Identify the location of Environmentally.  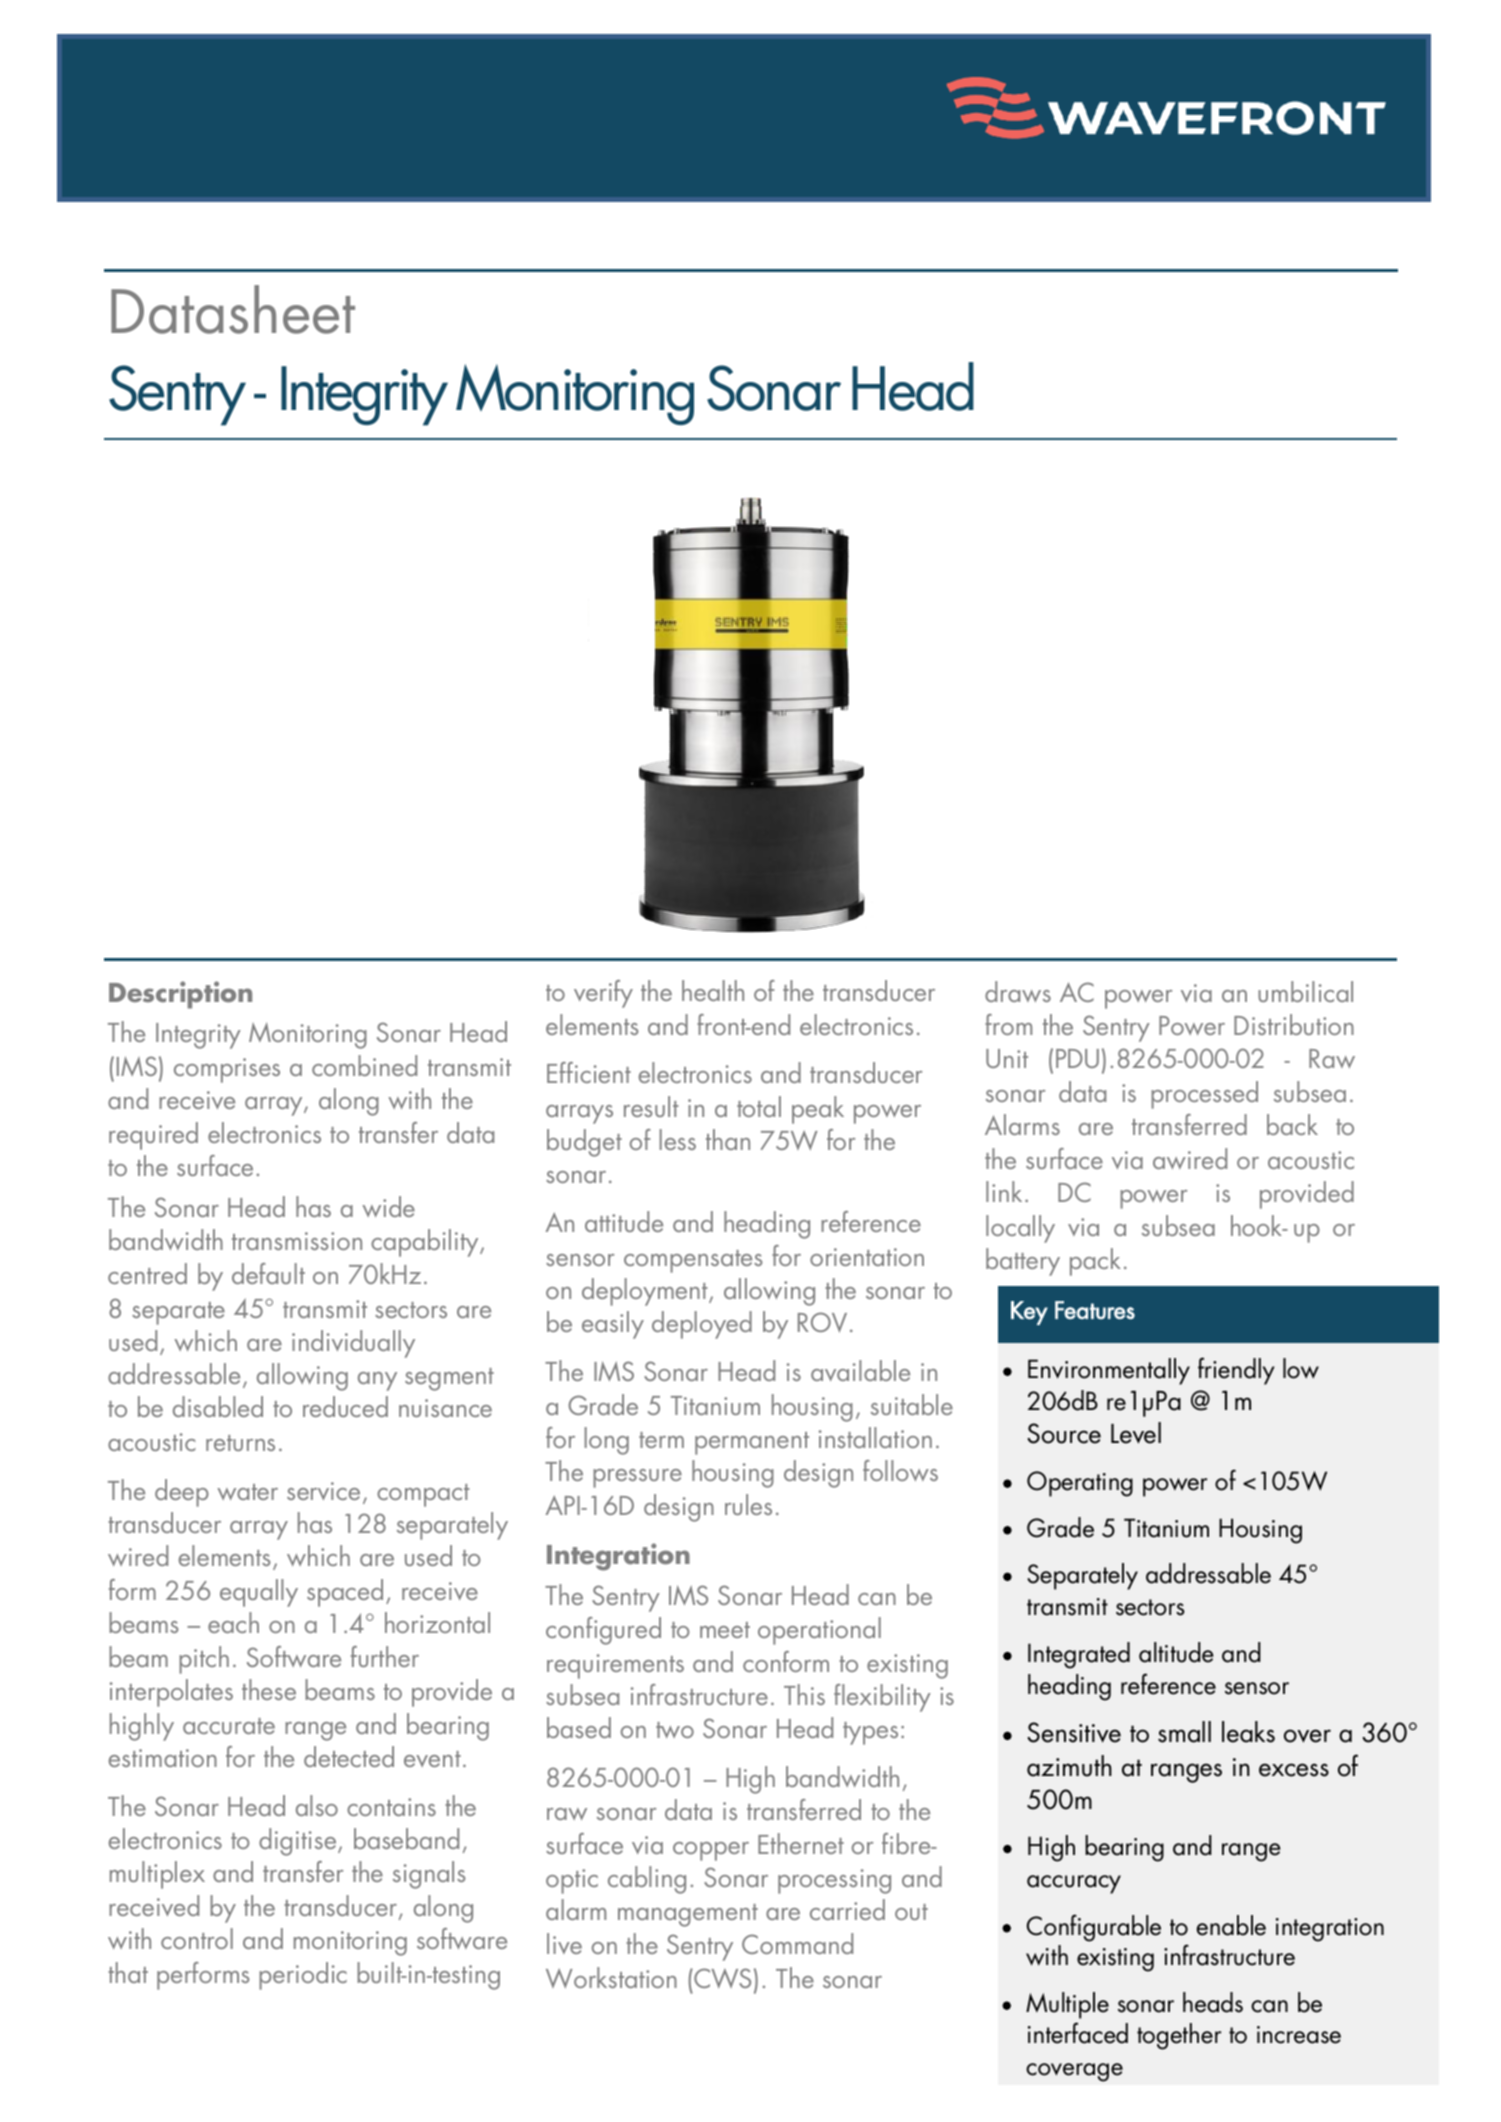
(1109, 1371).
